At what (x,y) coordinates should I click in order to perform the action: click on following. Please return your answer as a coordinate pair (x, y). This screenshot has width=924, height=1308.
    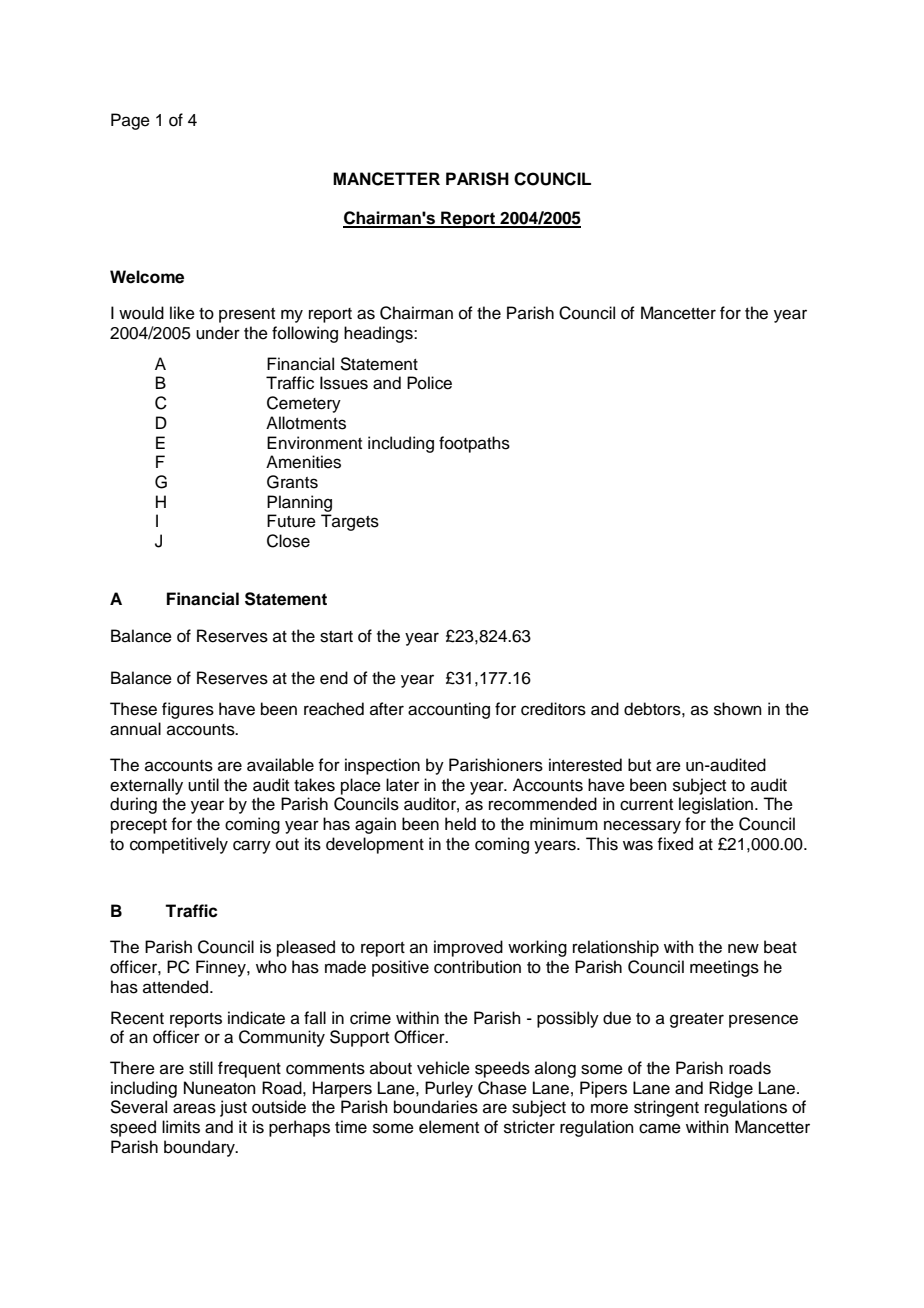
    Looking at the image, I should click on (305, 334).
